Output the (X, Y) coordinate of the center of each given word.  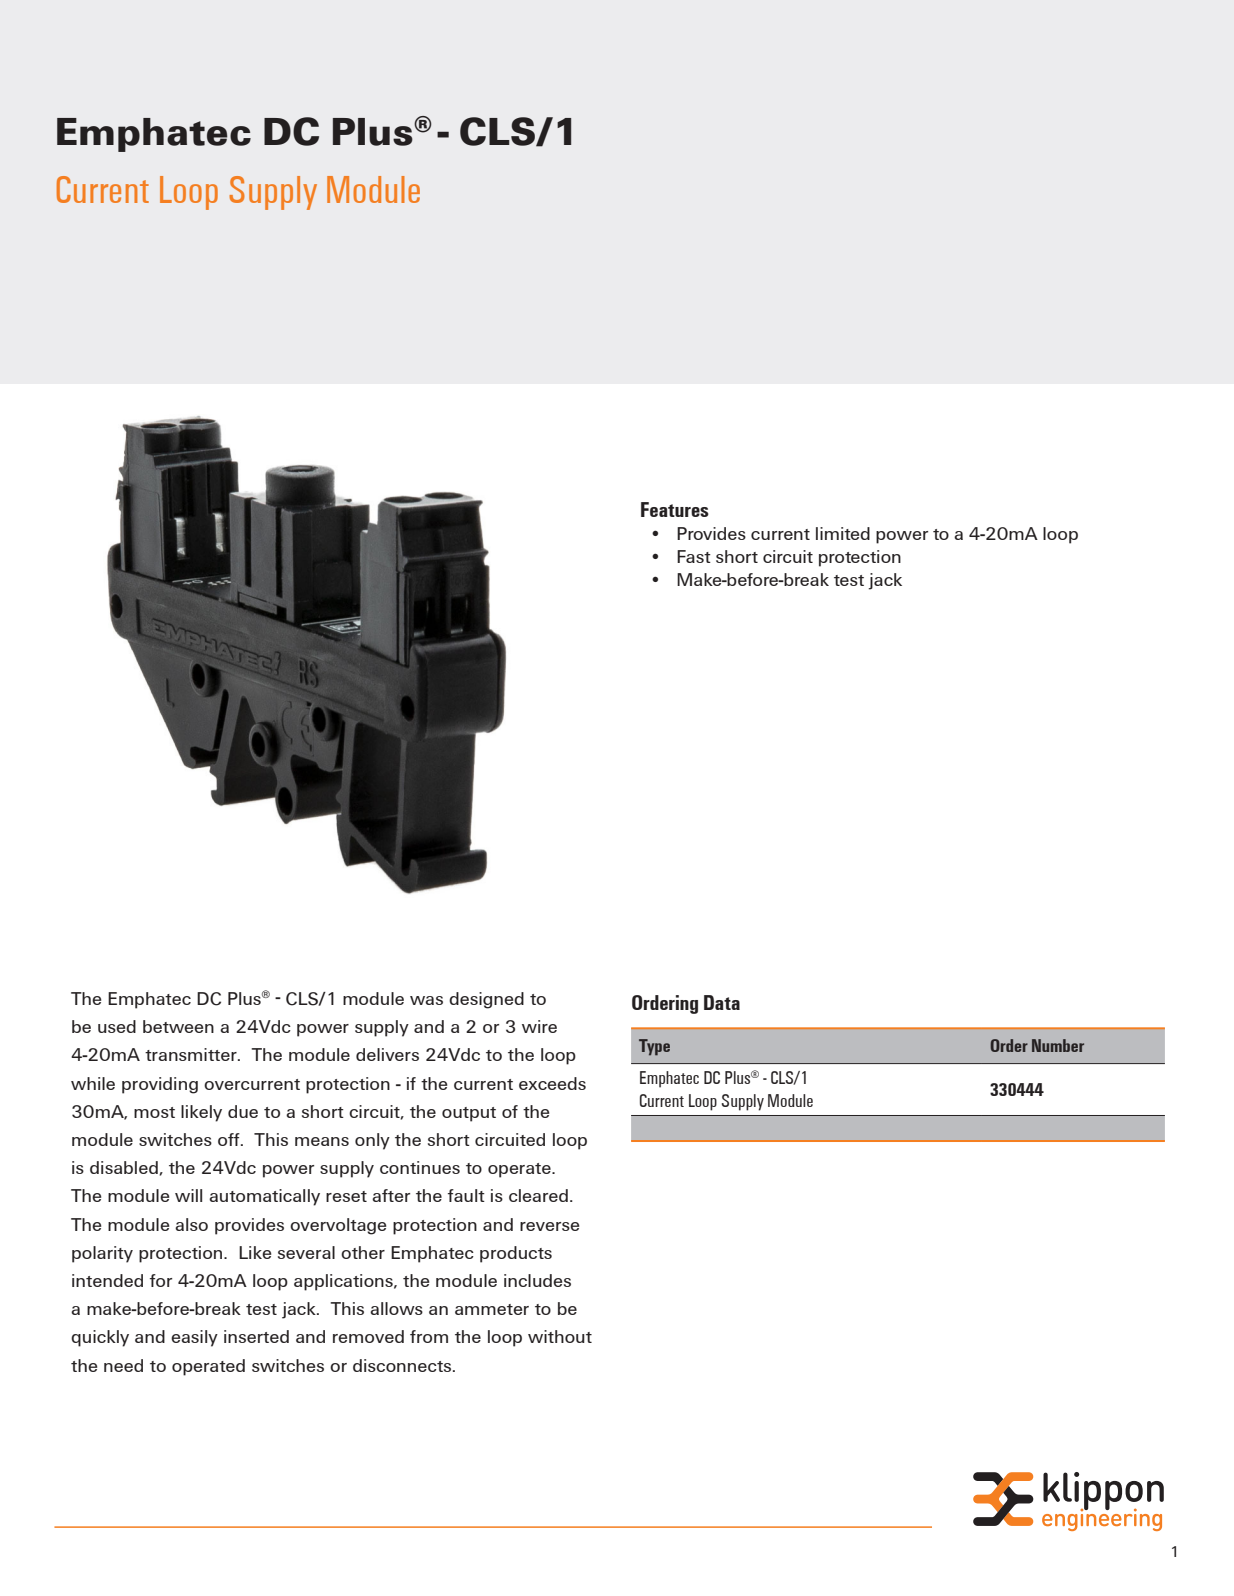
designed (486, 1000)
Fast (694, 556)
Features (675, 509)
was (426, 1000)
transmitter (192, 1054)
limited (843, 533)
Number (1058, 1045)
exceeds (552, 1083)
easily (194, 1338)
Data (722, 1002)
